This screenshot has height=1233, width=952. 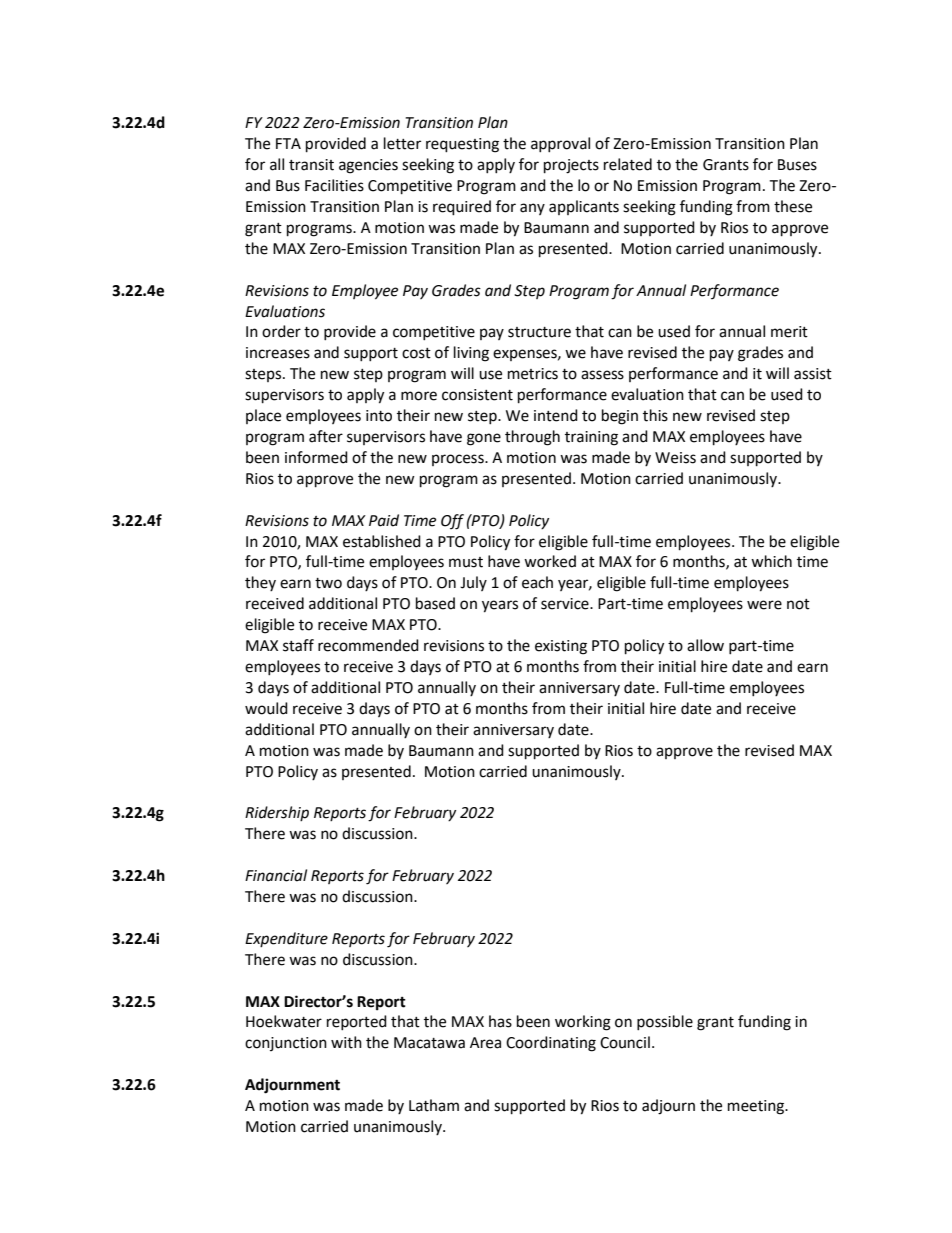 What do you see at coordinates (551, 1044) in the screenshot?
I see `Coordinating` at bounding box center [551, 1044].
